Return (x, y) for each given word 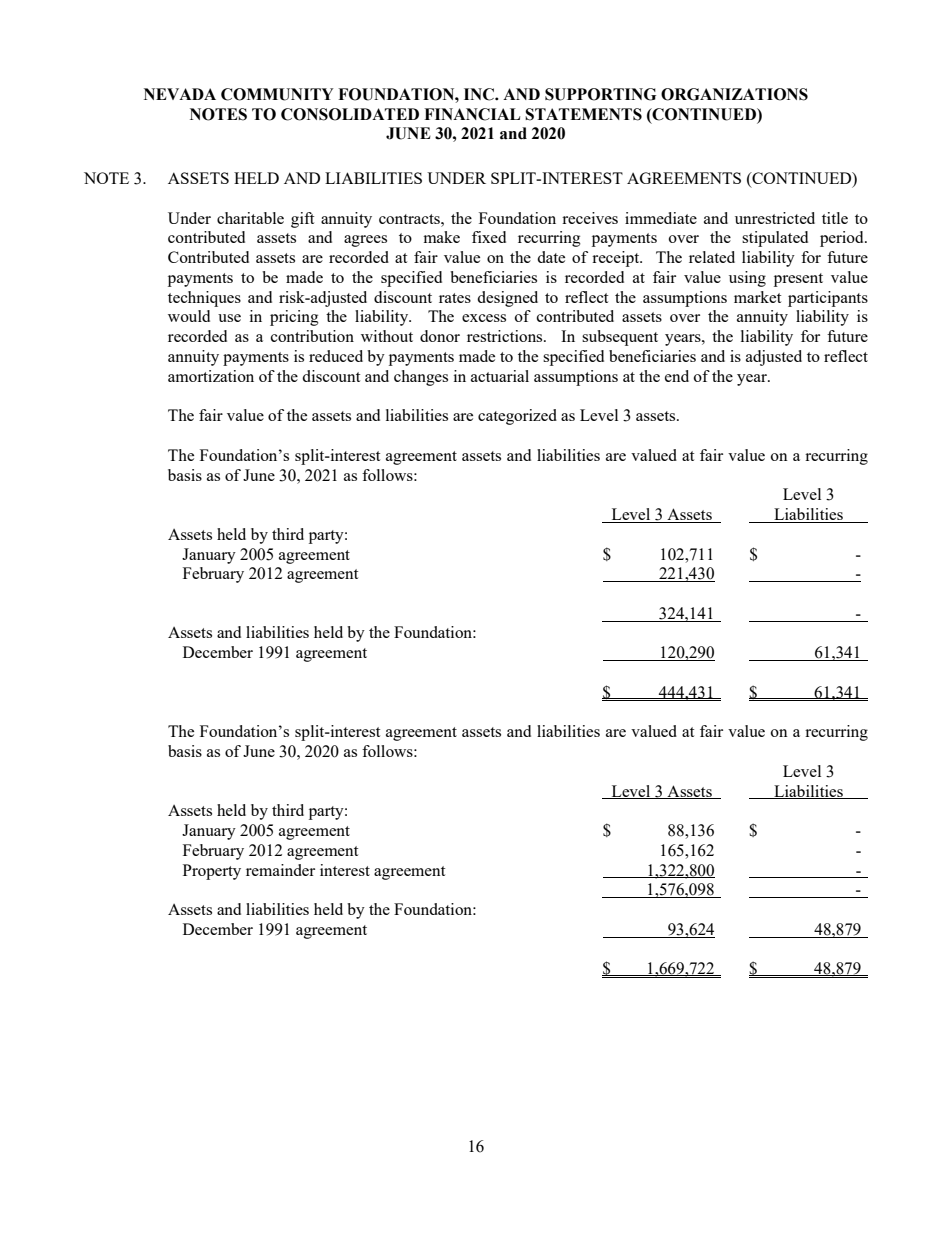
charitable (250, 218)
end (677, 376)
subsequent (620, 338)
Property (212, 872)
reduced (336, 356)
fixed (489, 237)
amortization (211, 376)
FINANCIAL (472, 114)
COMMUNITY (277, 94)
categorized (517, 417)
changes (421, 378)
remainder (280, 870)
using (747, 279)
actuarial (500, 376)
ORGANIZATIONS (734, 94)
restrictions (506, 336)
